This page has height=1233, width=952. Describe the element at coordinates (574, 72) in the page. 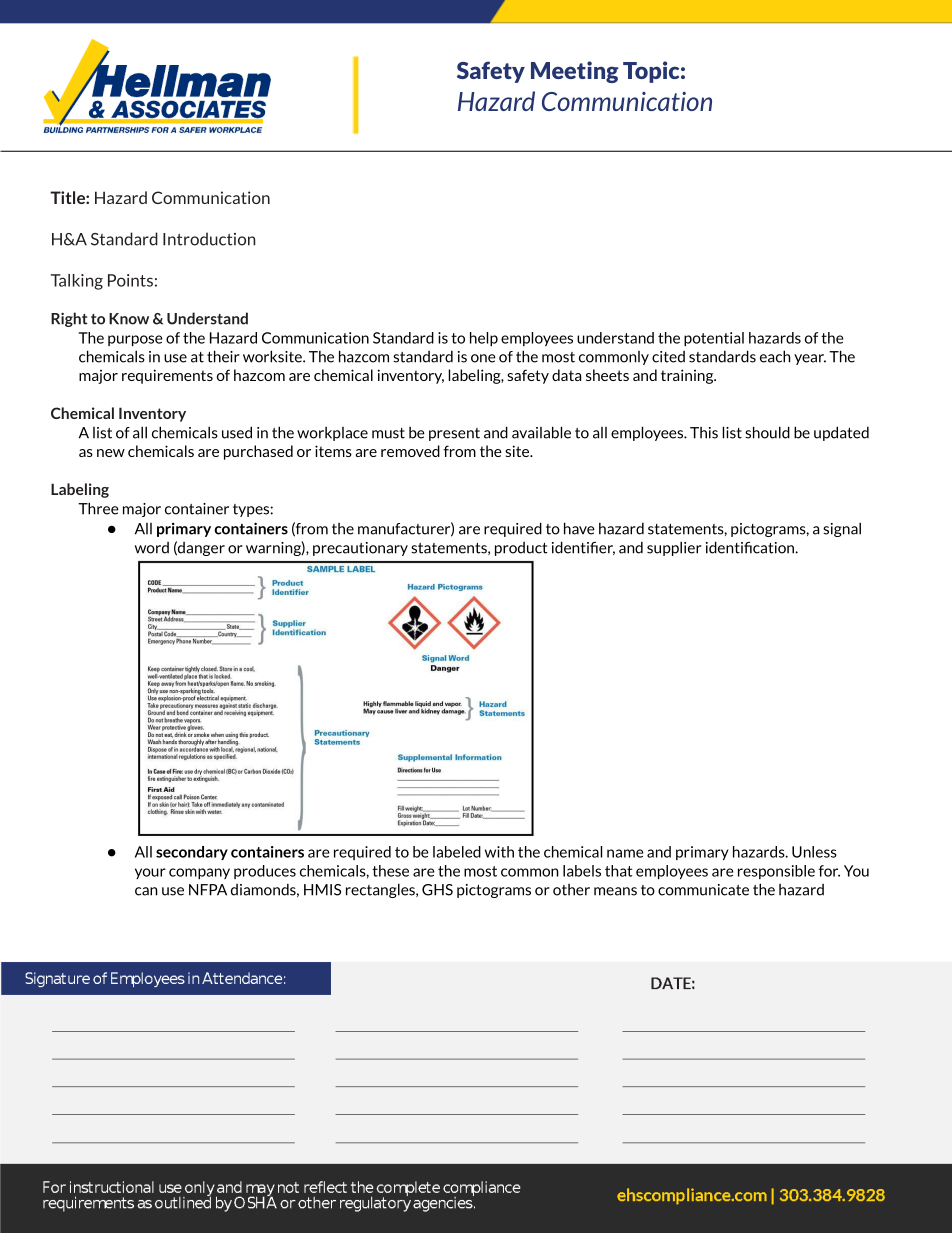

I see `Meeting` at that location.
